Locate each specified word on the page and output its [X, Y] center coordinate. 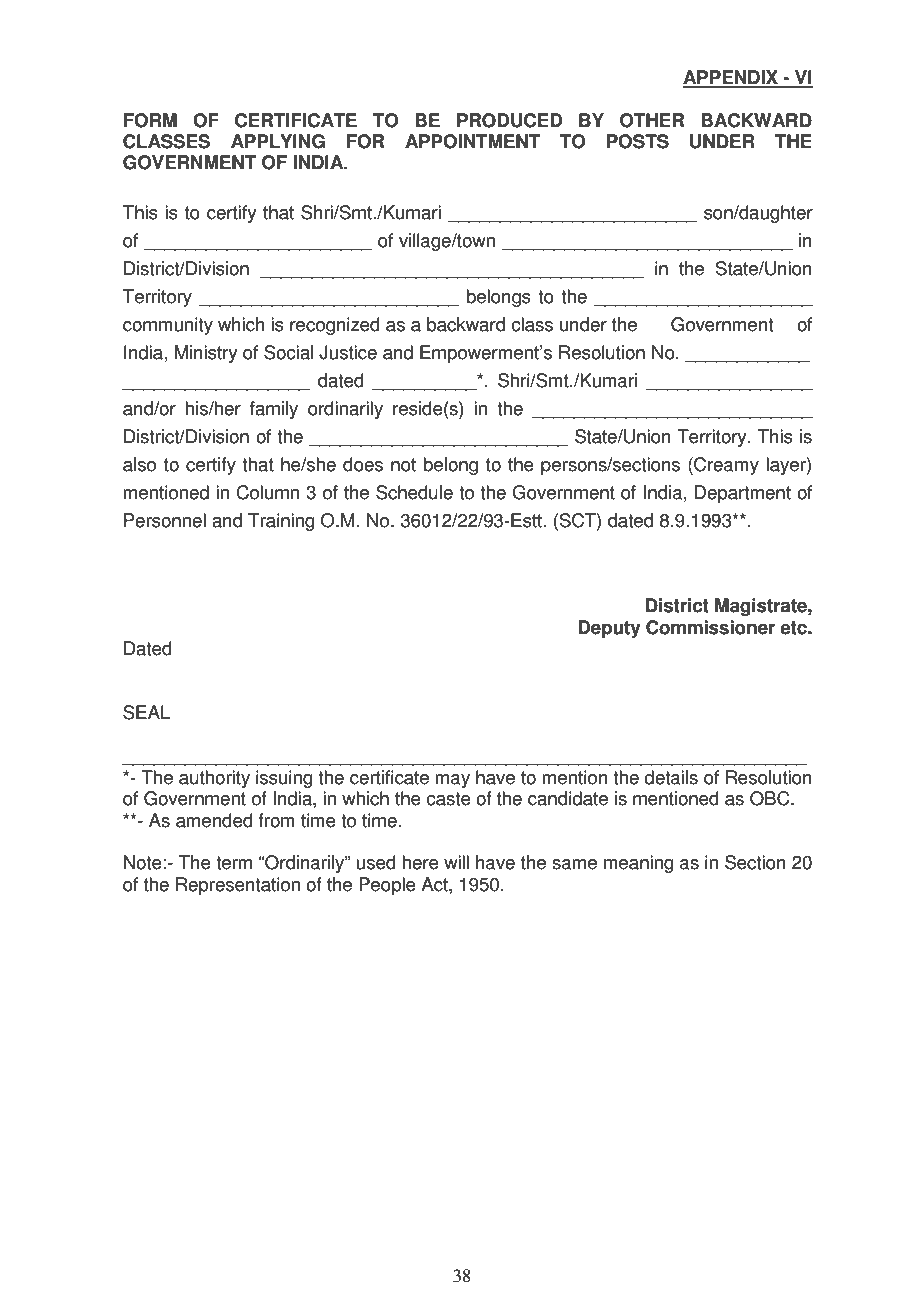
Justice [348, 352]
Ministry [206, 354]
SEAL [146, 712]
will [456, 862]
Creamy [725, 466]
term [234, 863]
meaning [639, 864]
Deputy [609, 629]
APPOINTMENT [473, 141]
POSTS [638, 141]
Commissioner [710, 627]
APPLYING [278, 141]
